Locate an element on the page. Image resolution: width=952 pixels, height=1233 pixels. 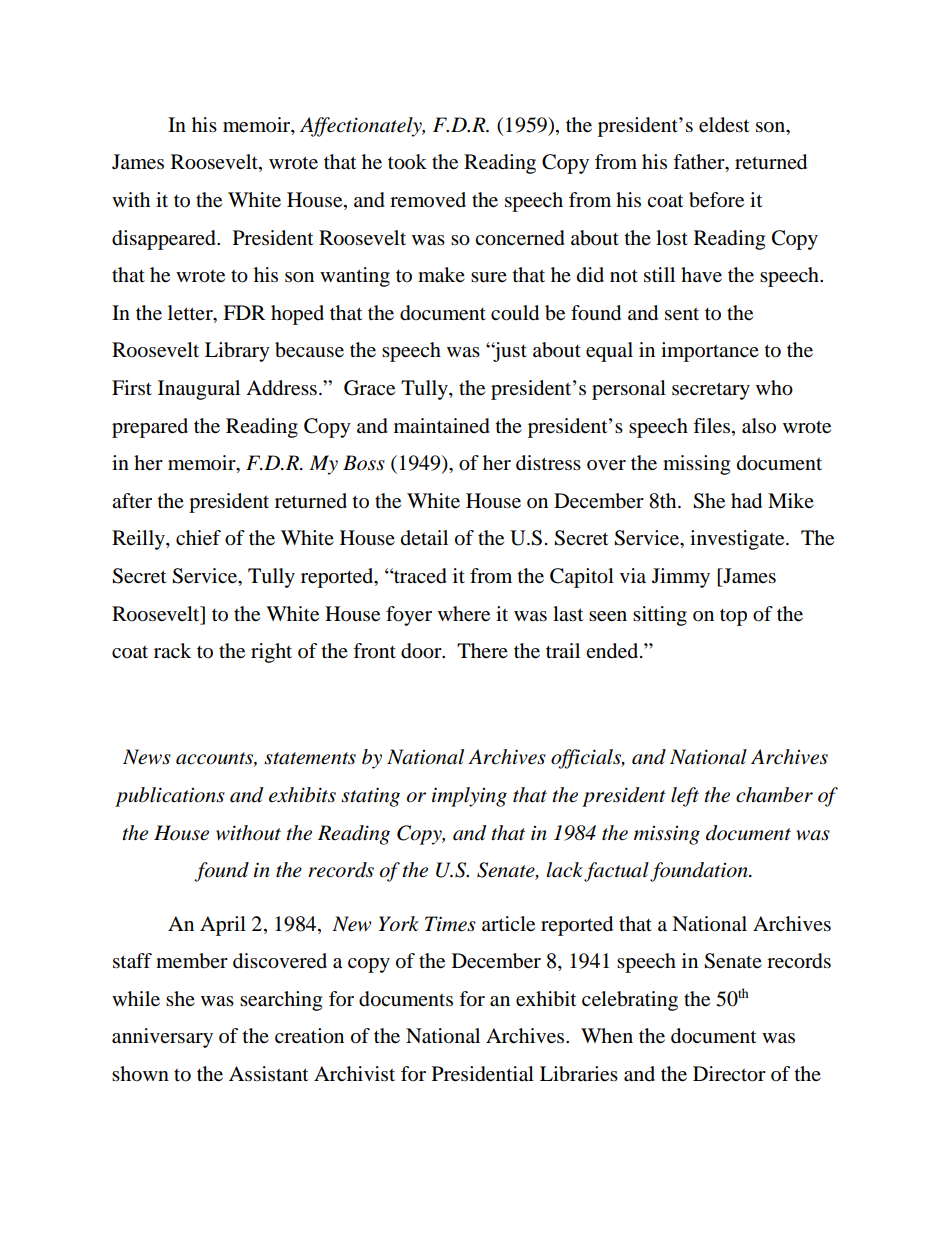
eldest is located at coordinates (724, 125).
